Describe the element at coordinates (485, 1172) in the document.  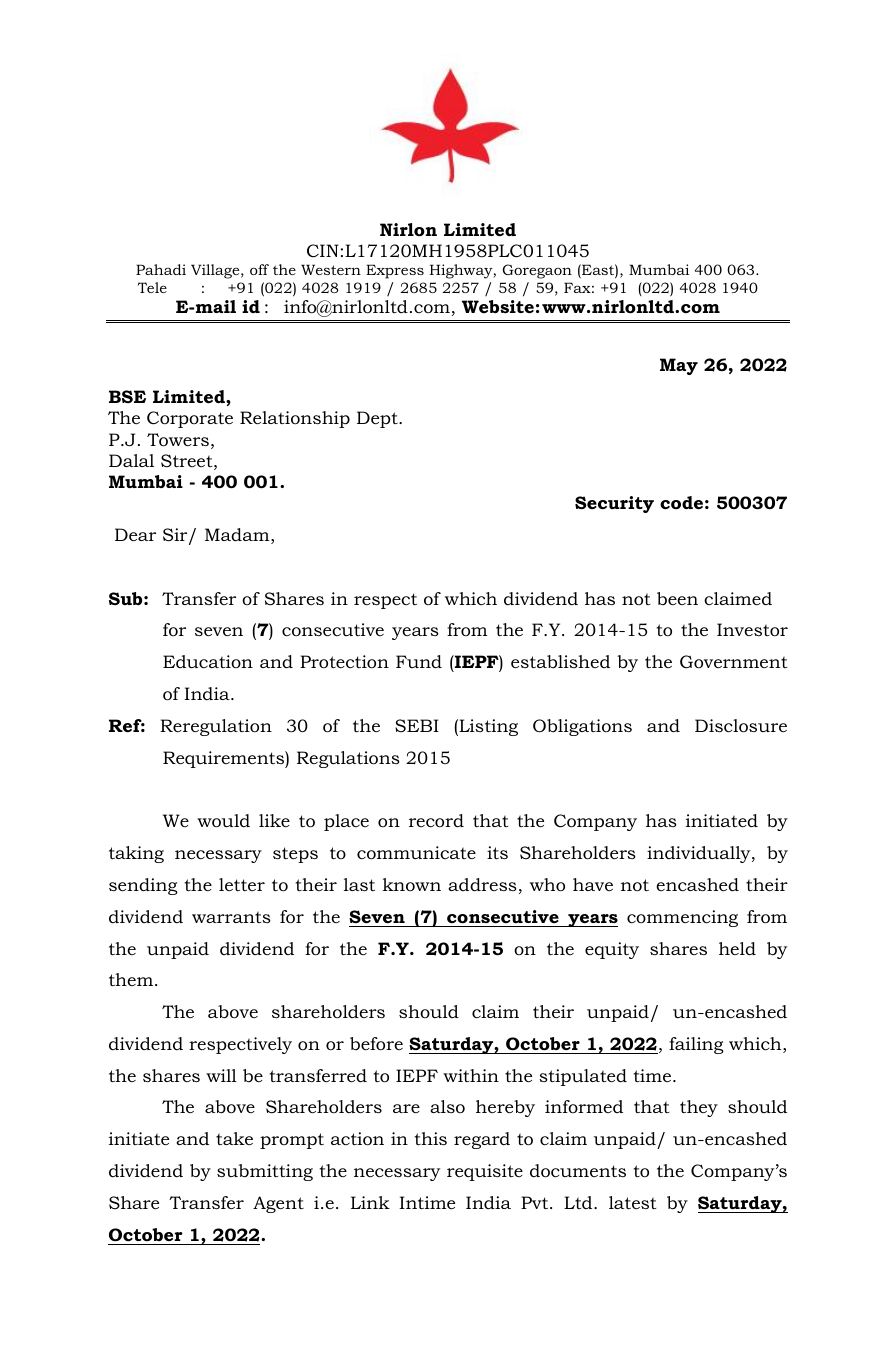
I see `requisite` at that location.
